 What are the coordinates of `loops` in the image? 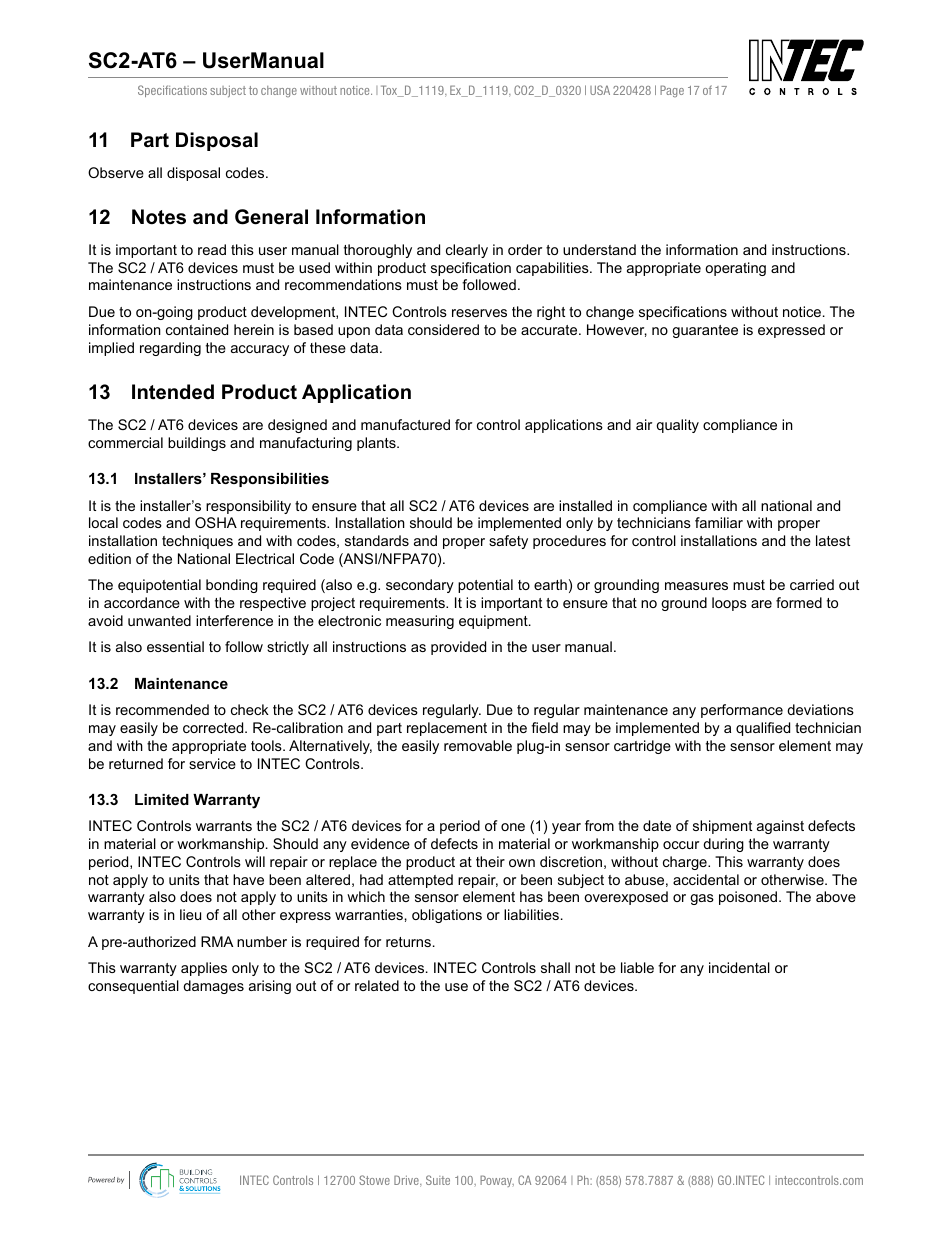 It's located at (729, 604).
